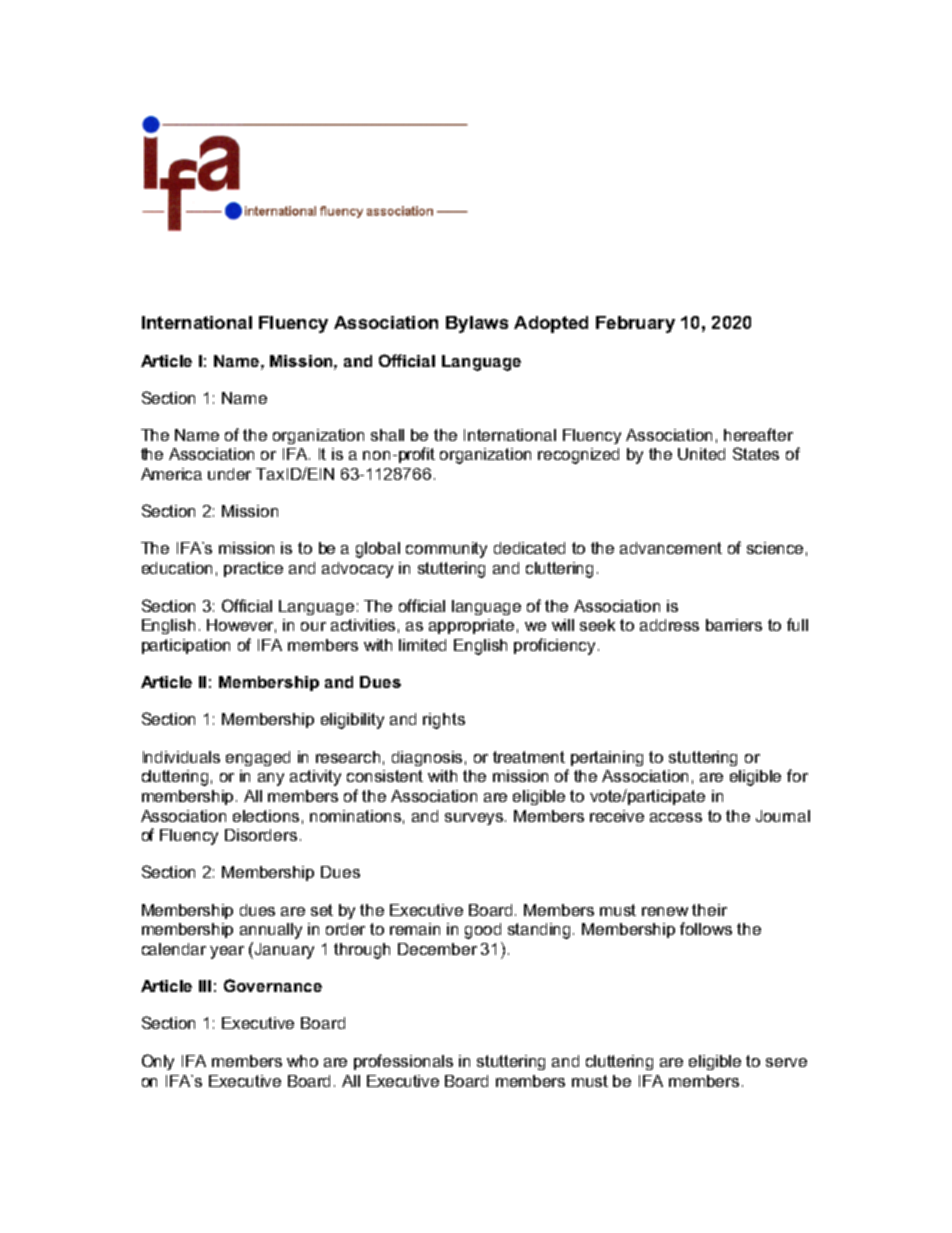 The height and width of the image is (1233, 952). I want to click on rights, so click(444, 721).
